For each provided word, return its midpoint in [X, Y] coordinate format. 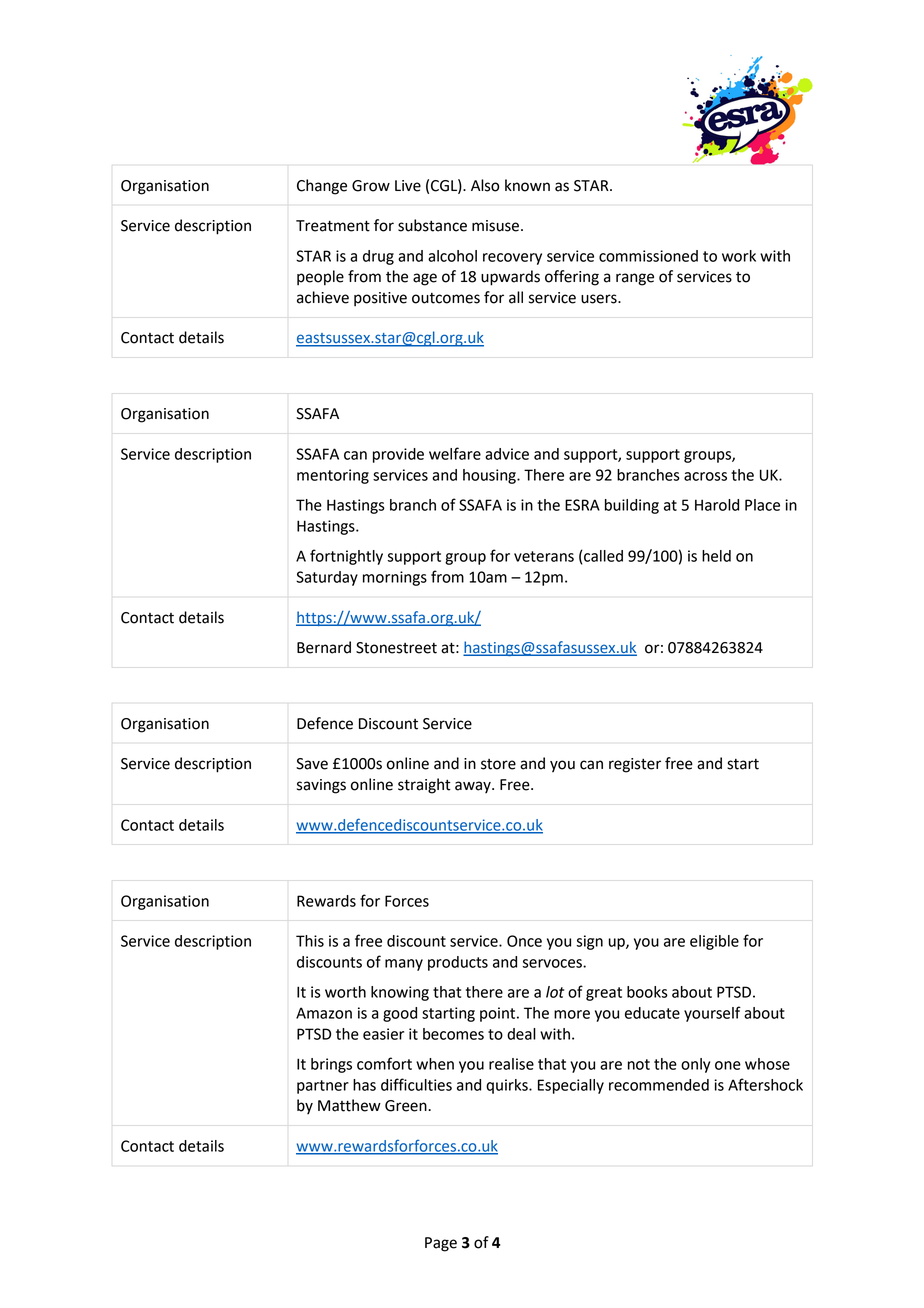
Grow [371, 186]
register [635, 765]
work [739, 256]
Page [441, 1244]
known [527, 185]
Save [312, 764]
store [498, 764]
